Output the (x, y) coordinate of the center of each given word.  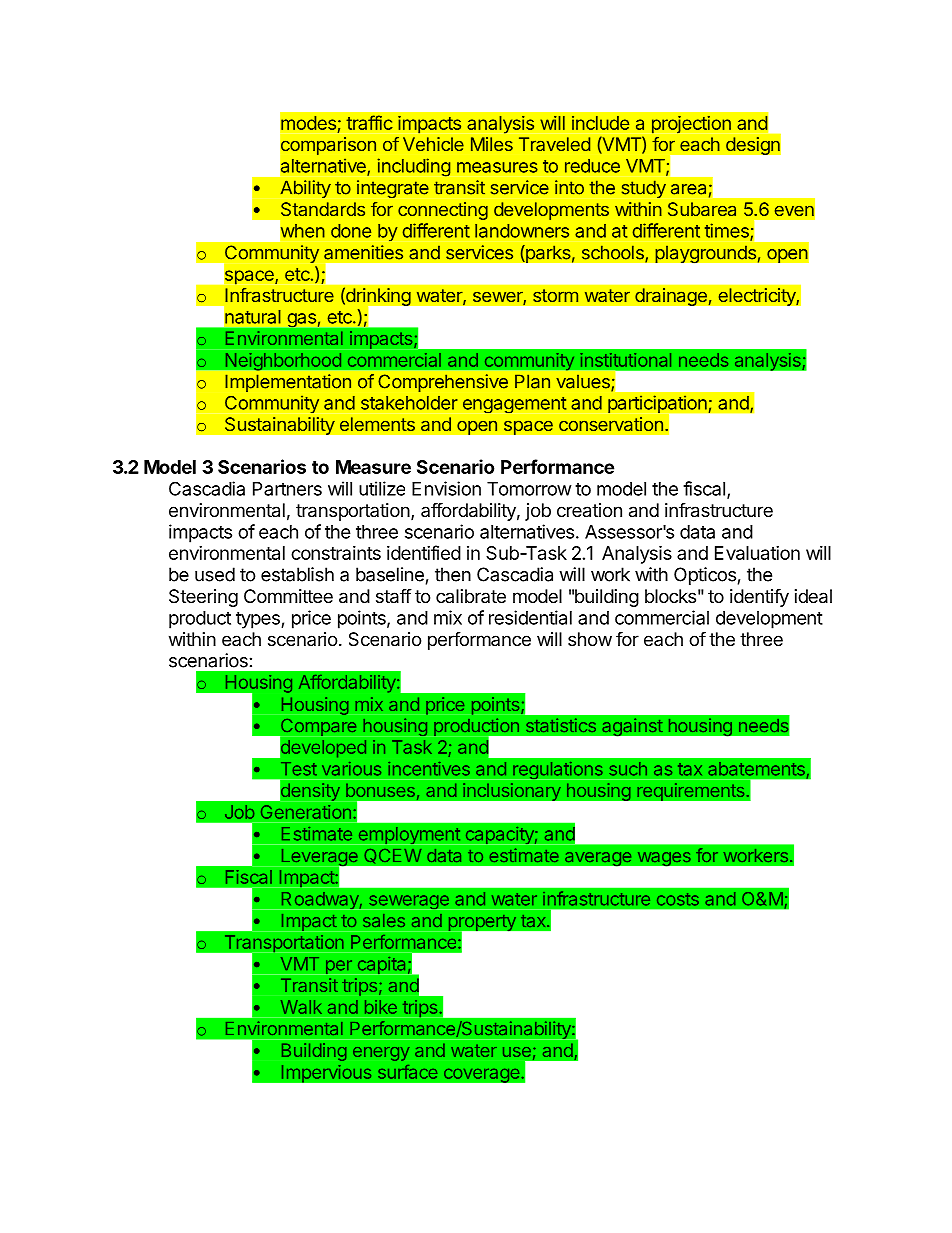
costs (678, 899)
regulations (558, 770)
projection (691, 124)
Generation (306, 812)
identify (759, 597)
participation (658, 405)
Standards (323, 209)
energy (381, 1054)
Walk (301, 1007)
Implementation (288, 383)
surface (408, 1071)
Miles (492, 144)
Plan (532, 381)
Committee (288, 596)
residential (530, 617)
